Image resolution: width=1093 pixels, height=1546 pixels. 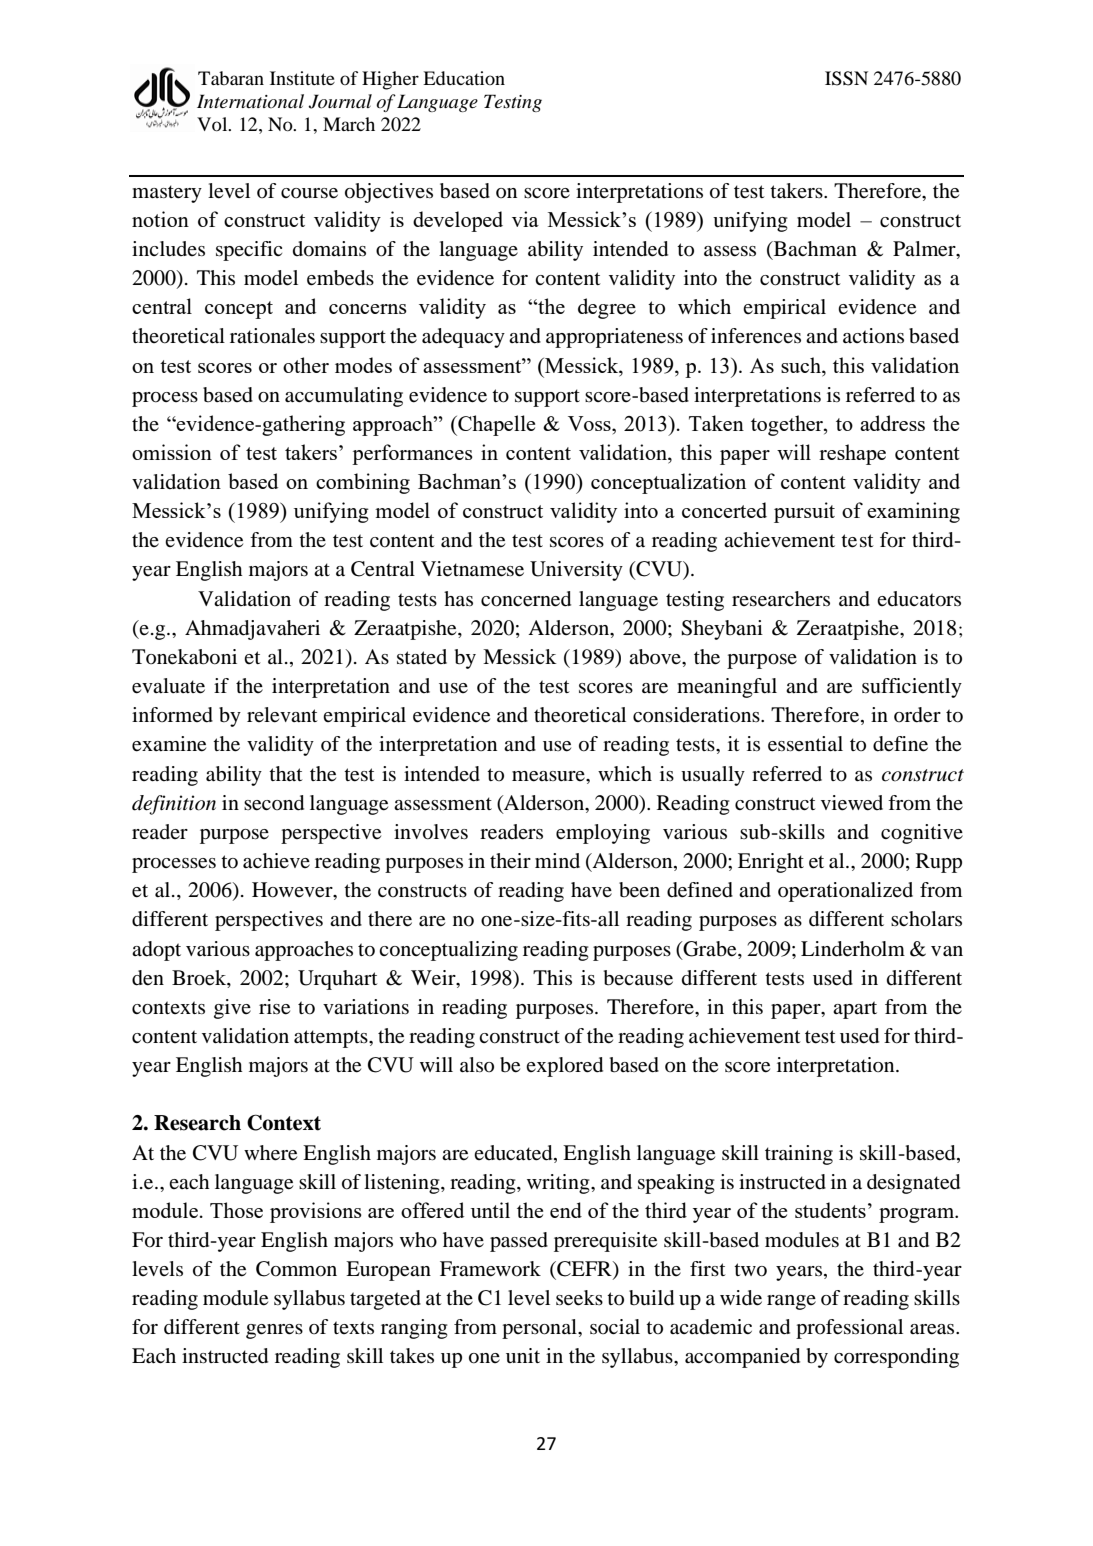 I want to click on rationales, so click(x=272, y=336).
